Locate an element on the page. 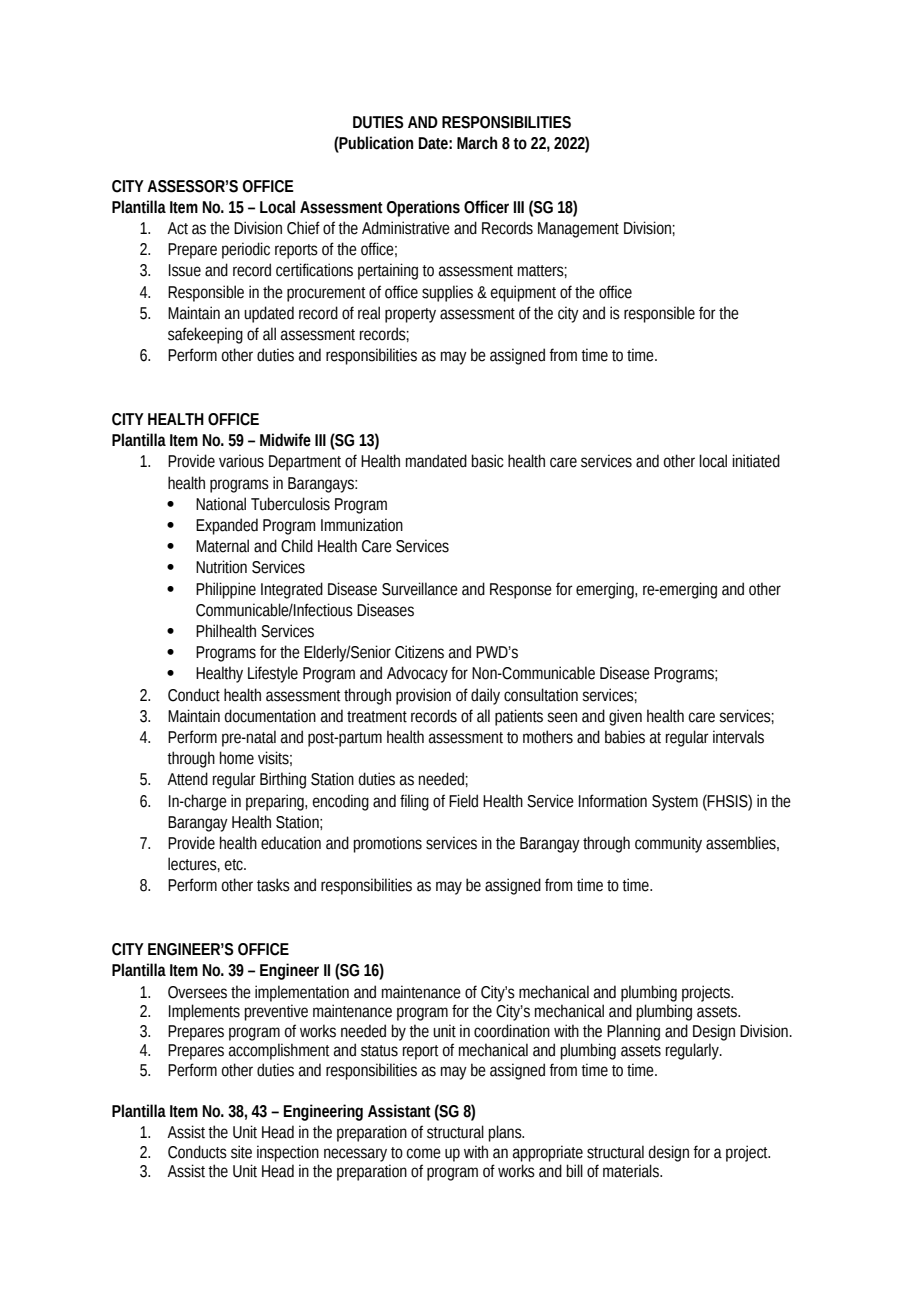  National is located at coordinates (221, 504).
